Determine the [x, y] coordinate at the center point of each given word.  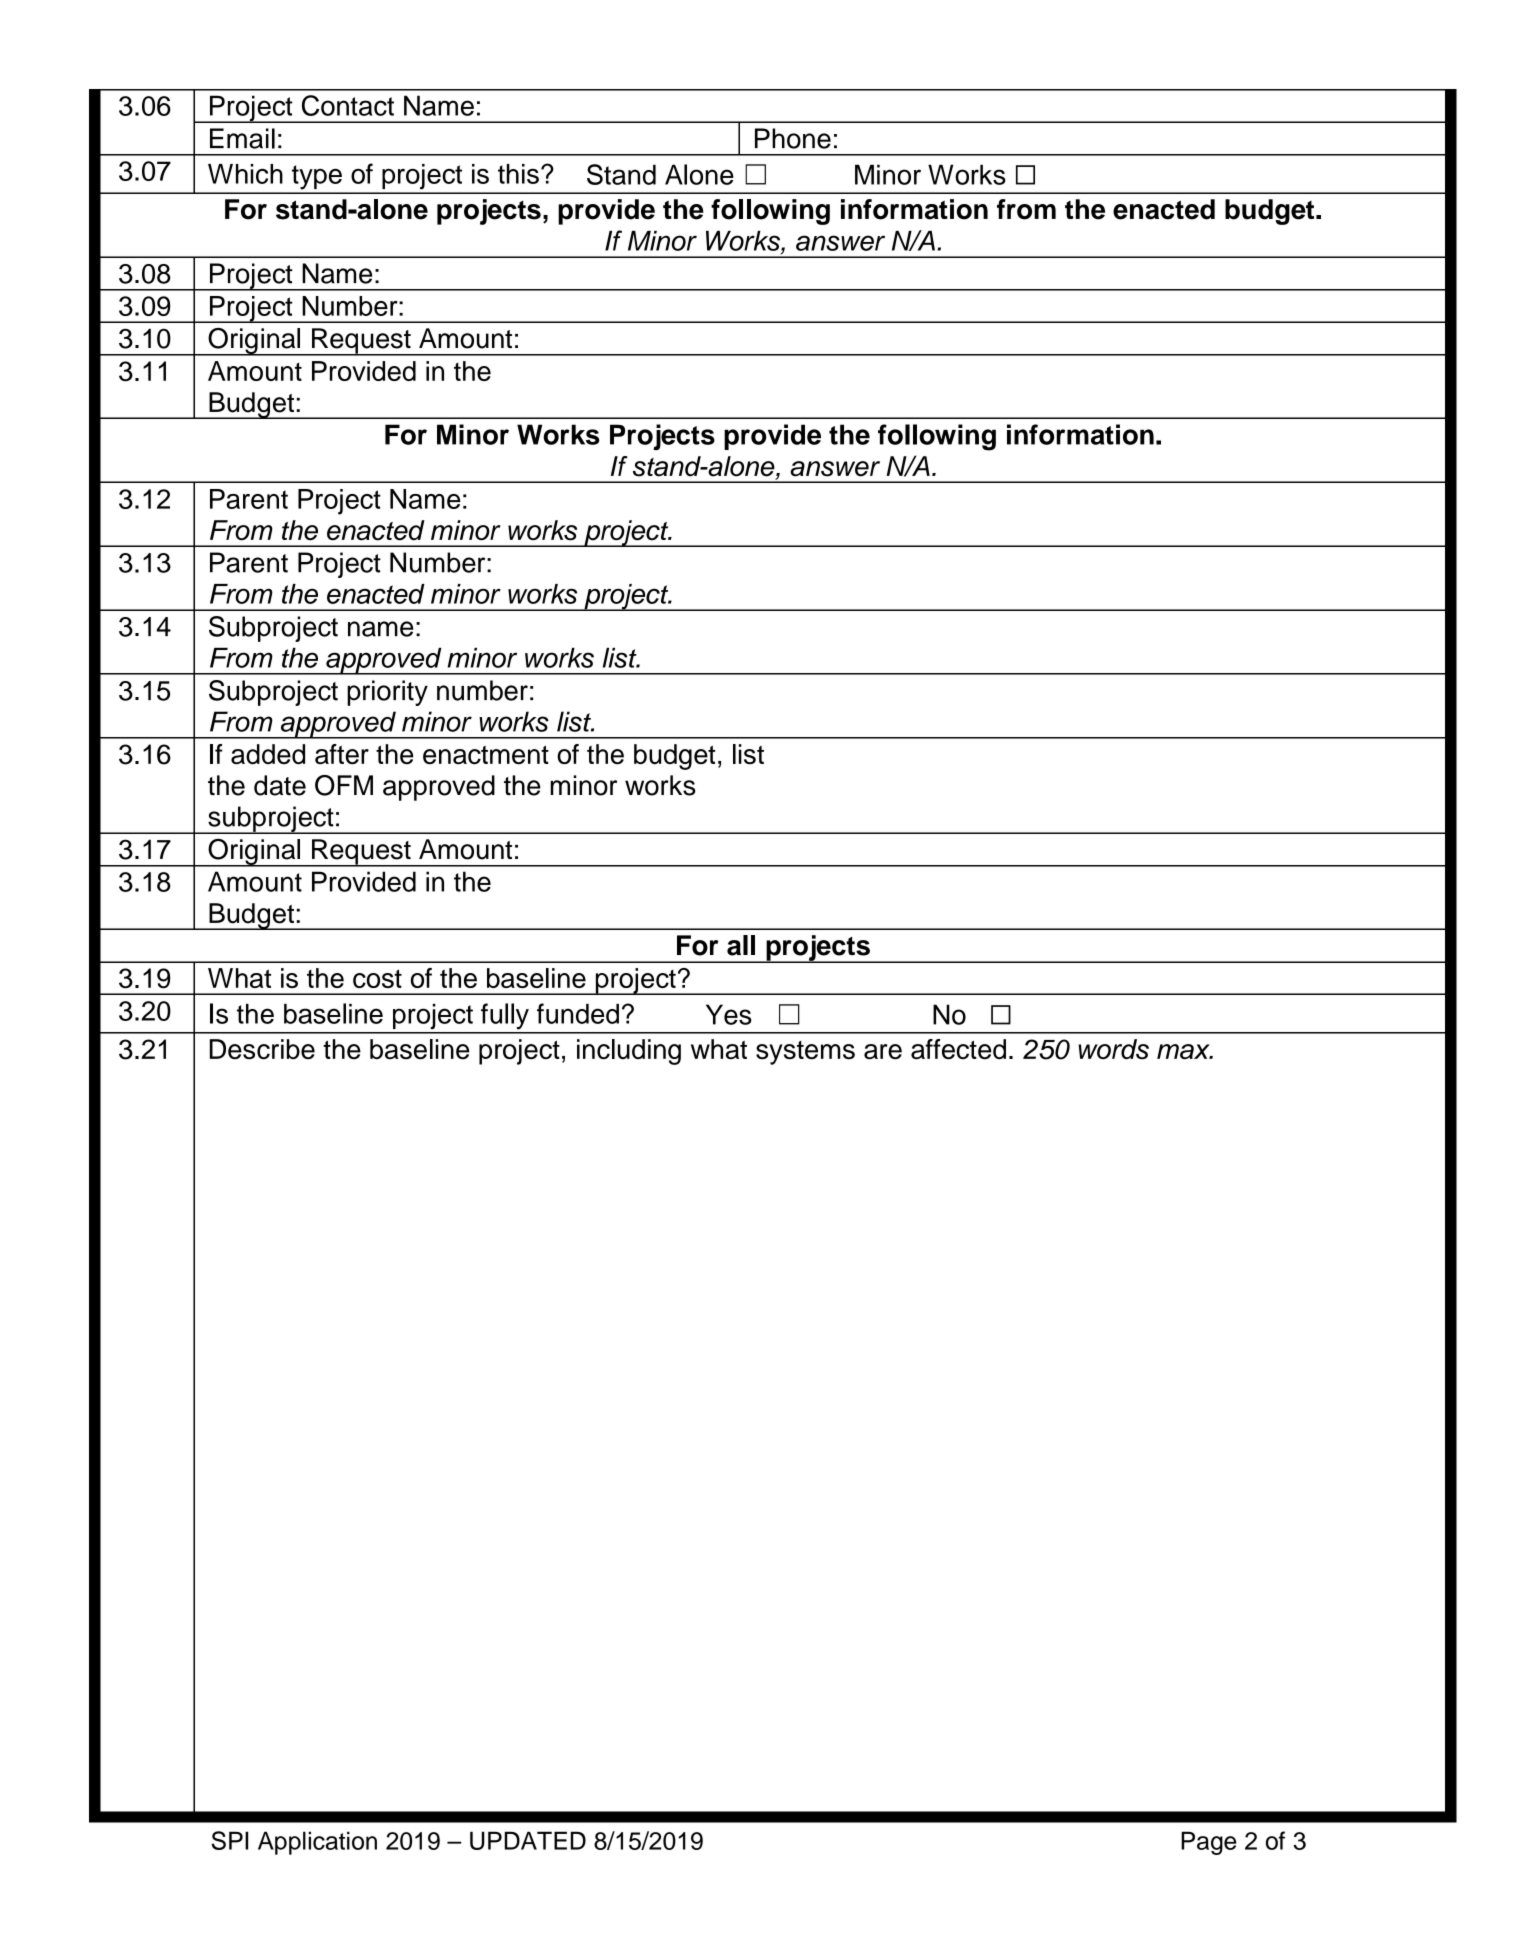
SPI [229, 1840]
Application [317, 1843]
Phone [793, 138]
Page [1208, 1843]
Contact [348, 105]
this [518, 174]
